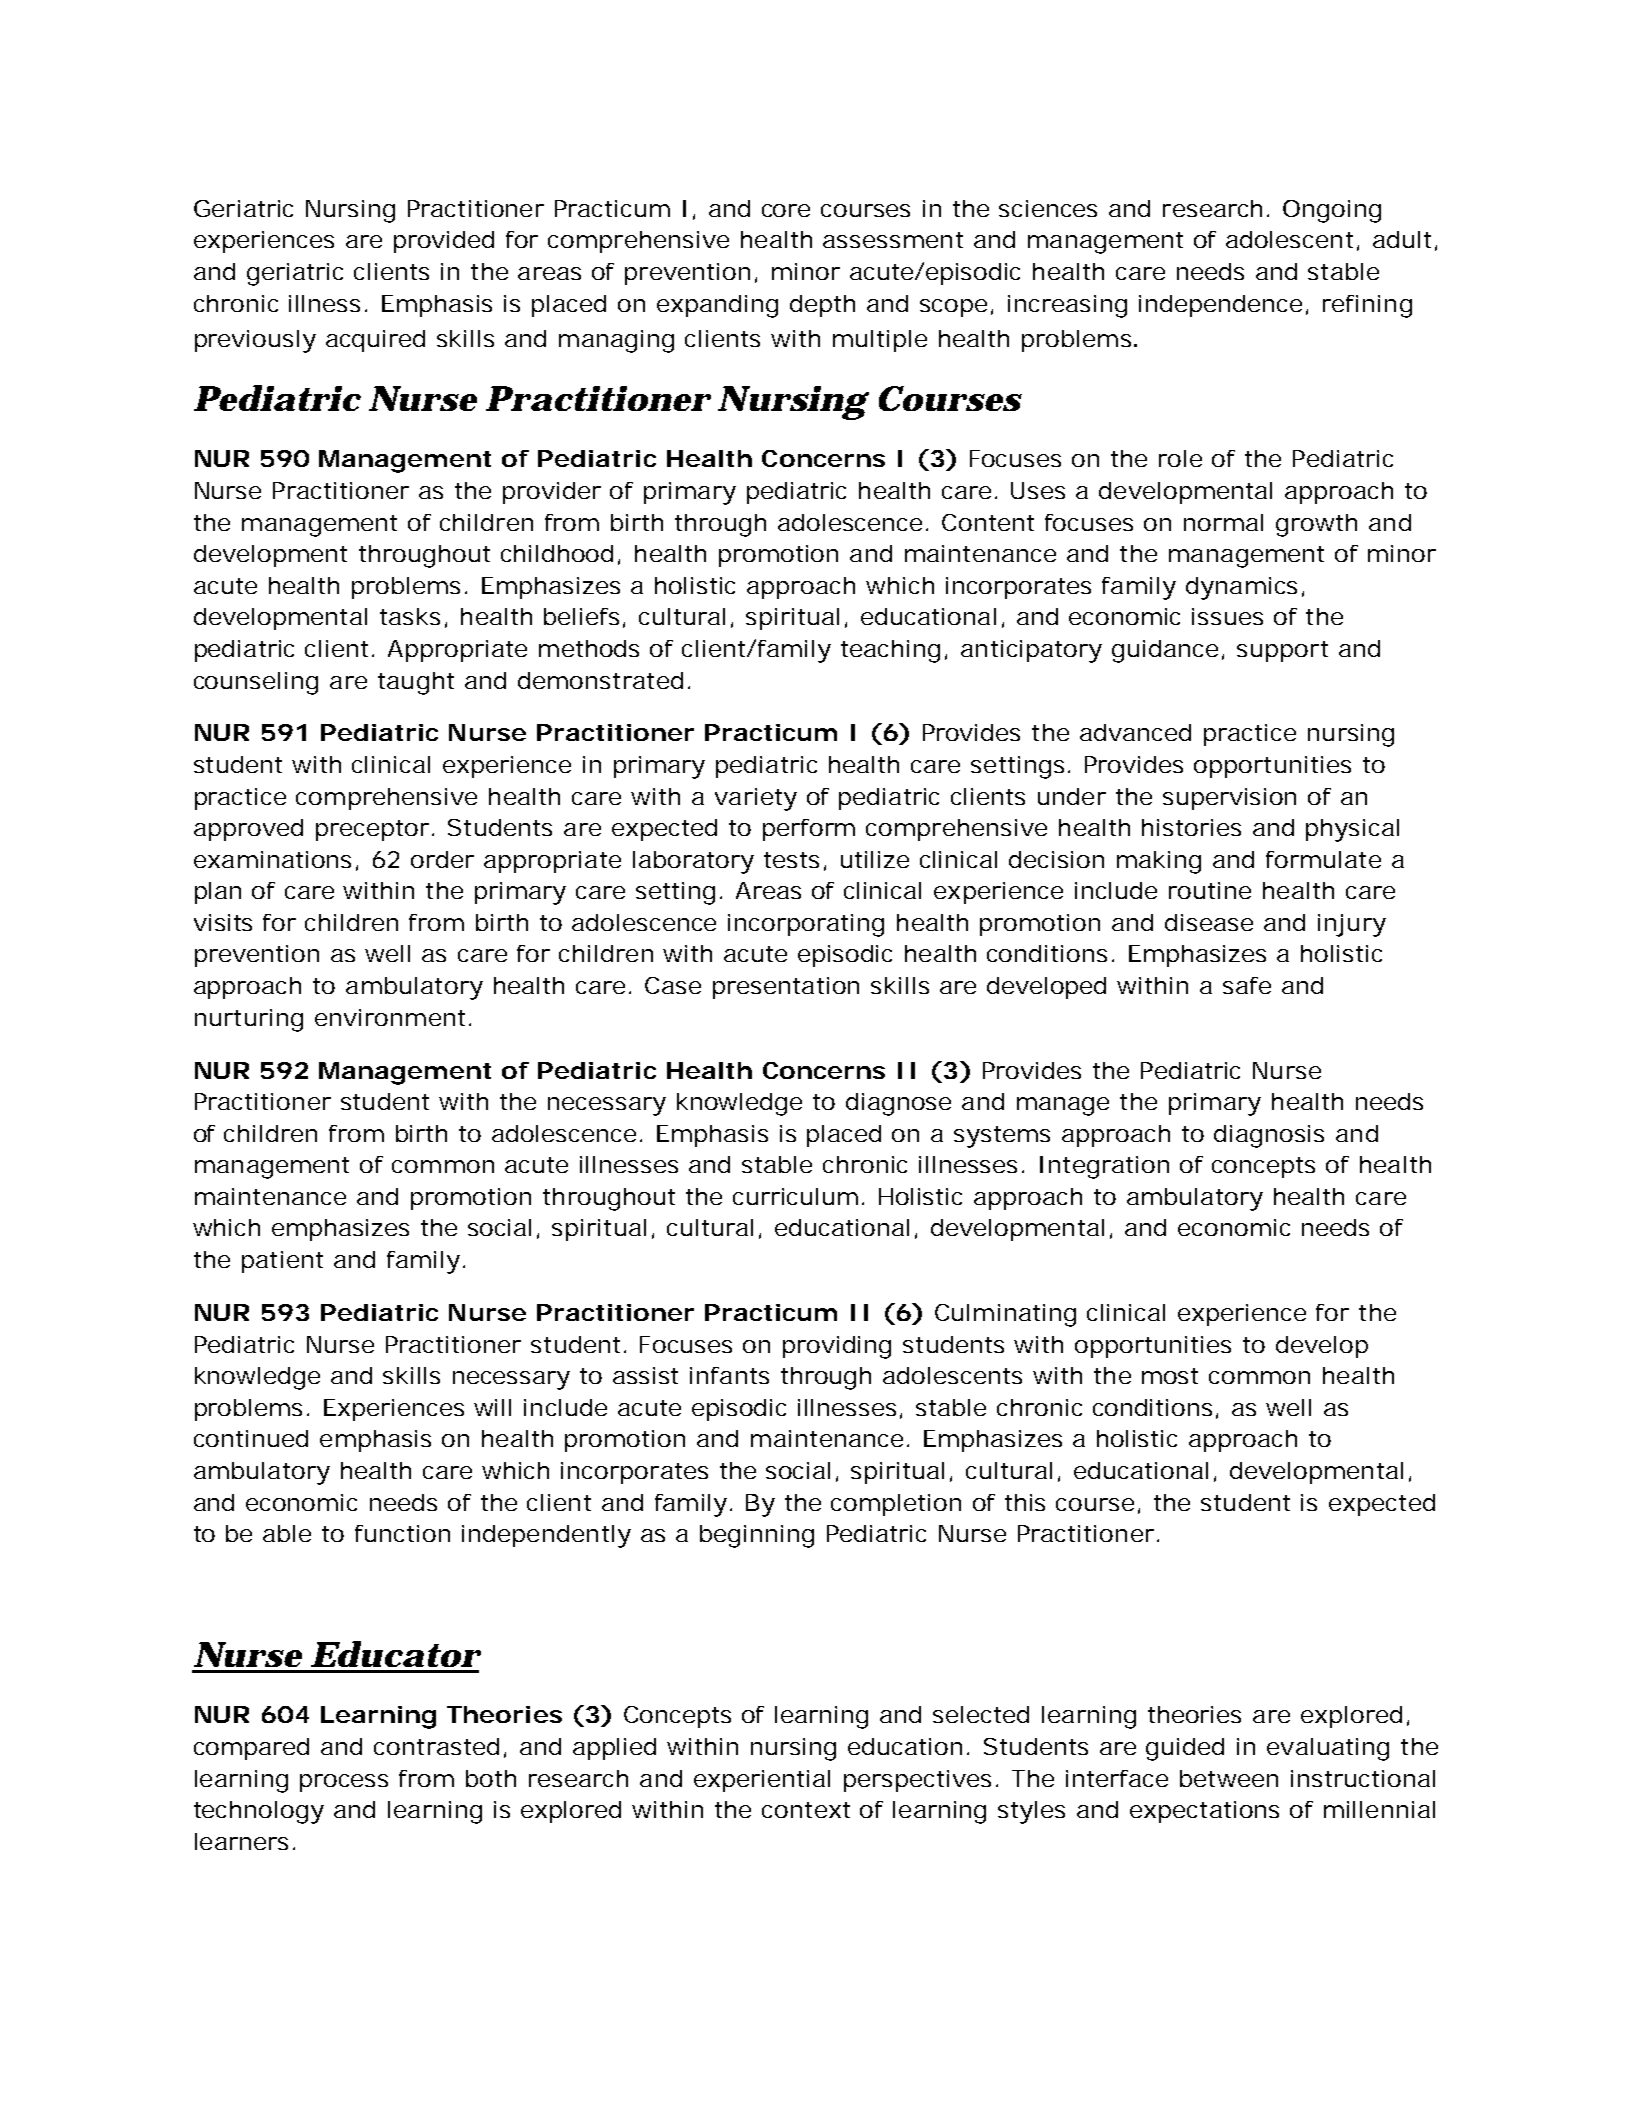  Describe the element at coordinates (1282, 651) in the image. I see `support` at that location.
